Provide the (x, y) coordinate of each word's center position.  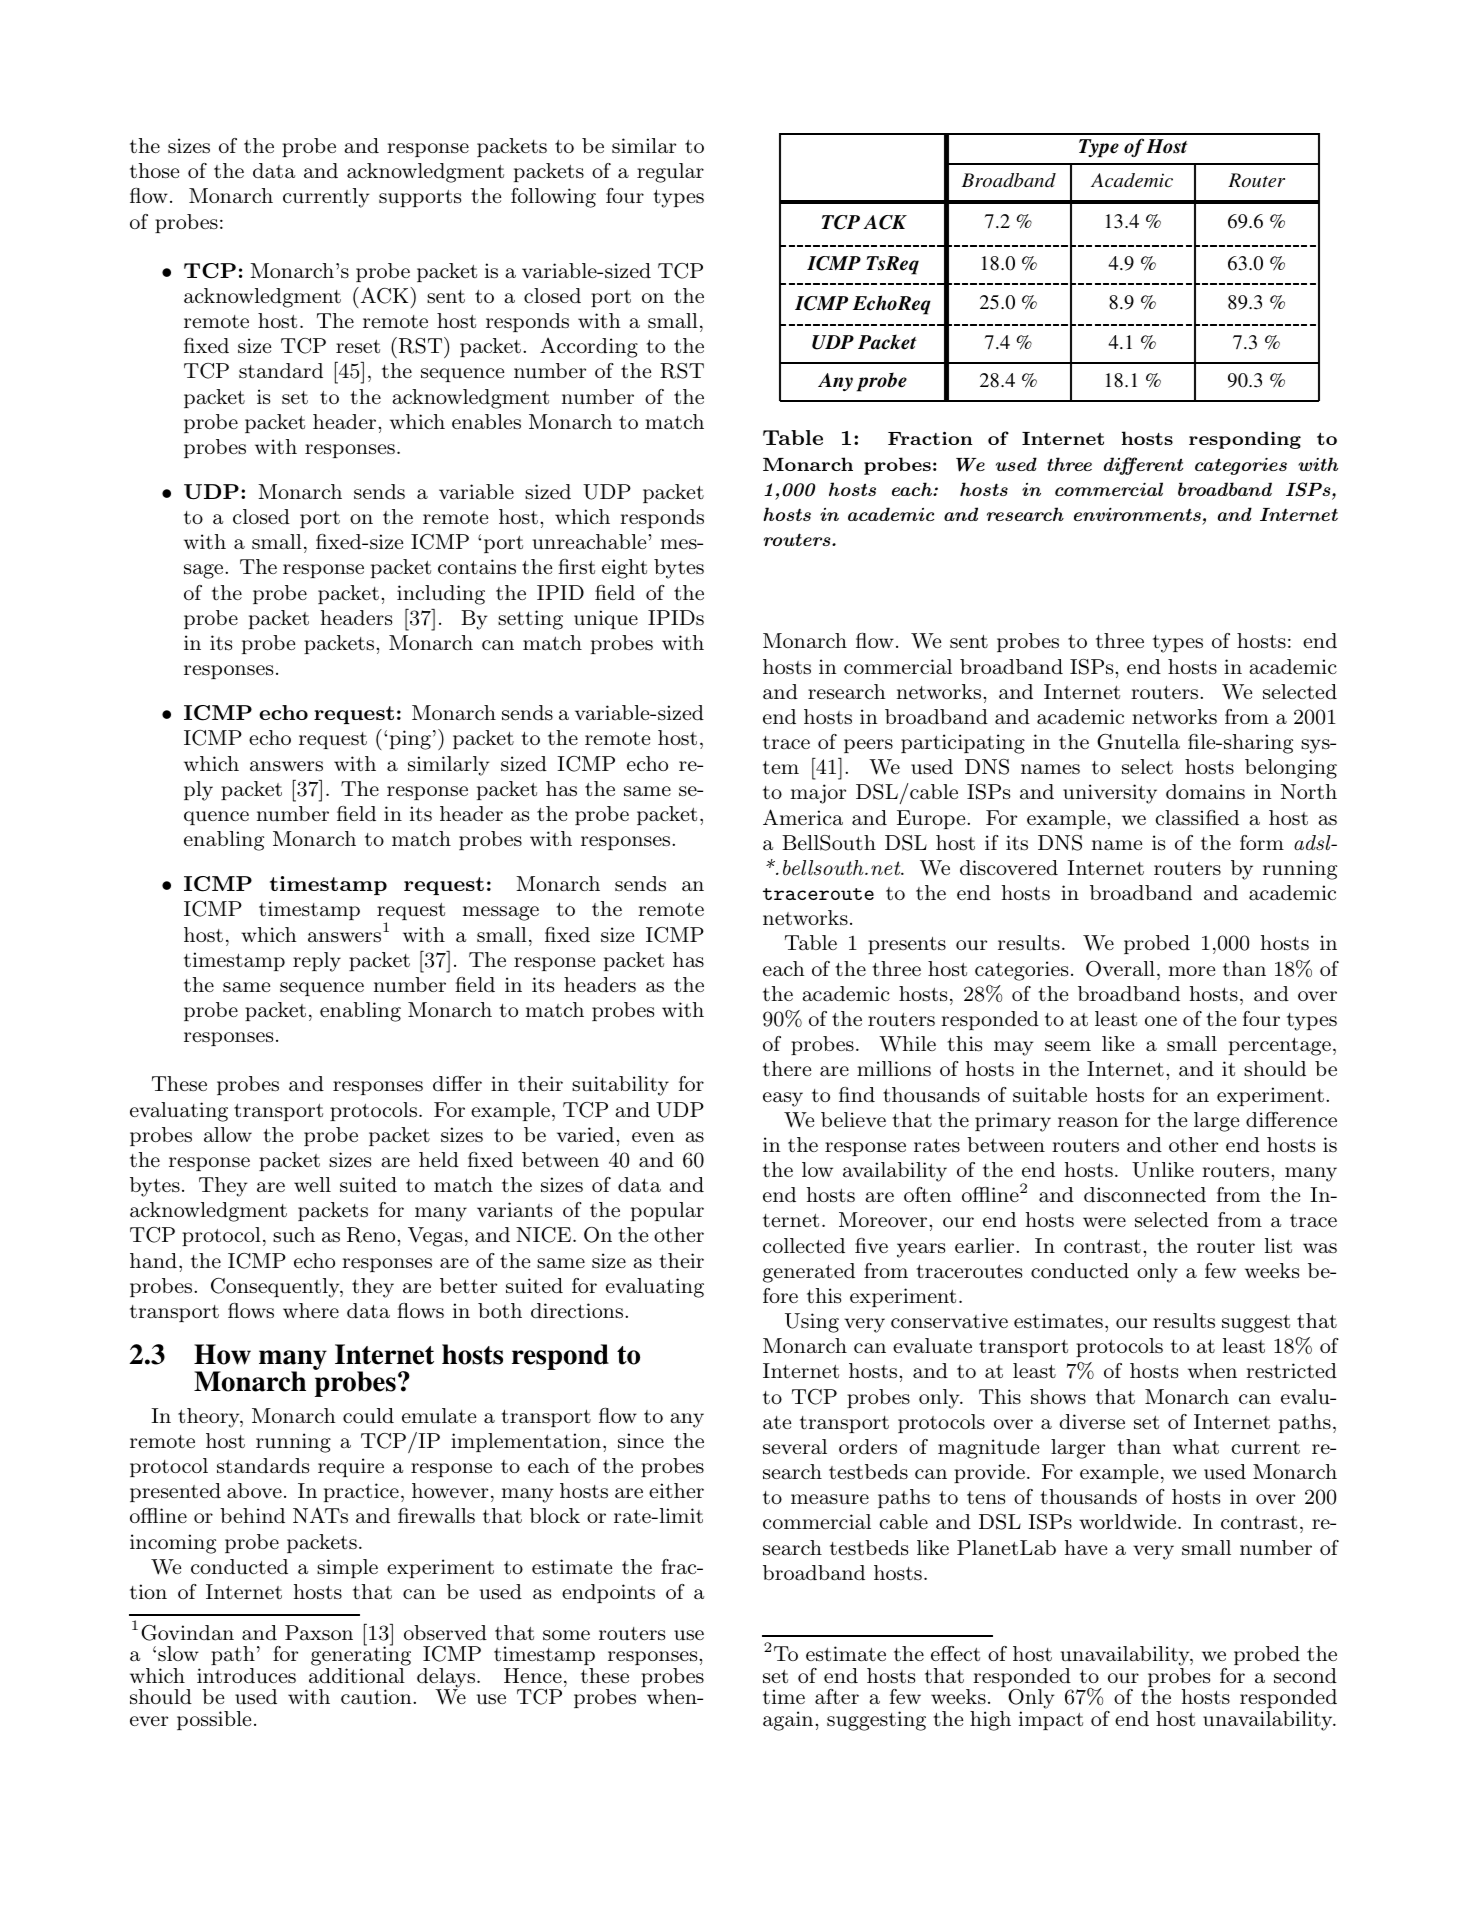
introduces (246, 1676)
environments (1137, 514)
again (789, 1721)
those (154, 171)
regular (670, 173)
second (1305, 1676)
